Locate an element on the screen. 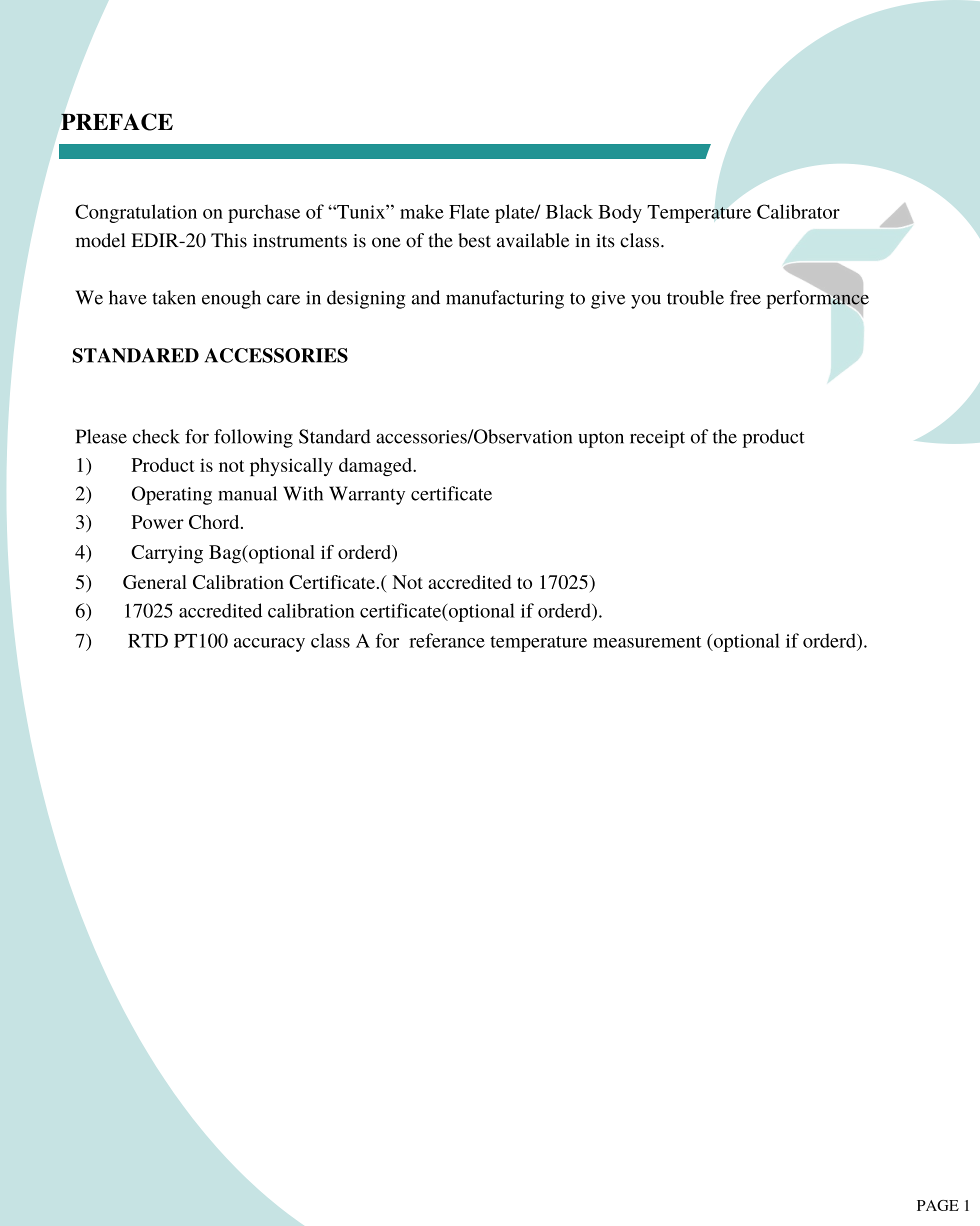 The width and height of the screenshot is (980, 1226). upton is located at coordinates (601, 439).
